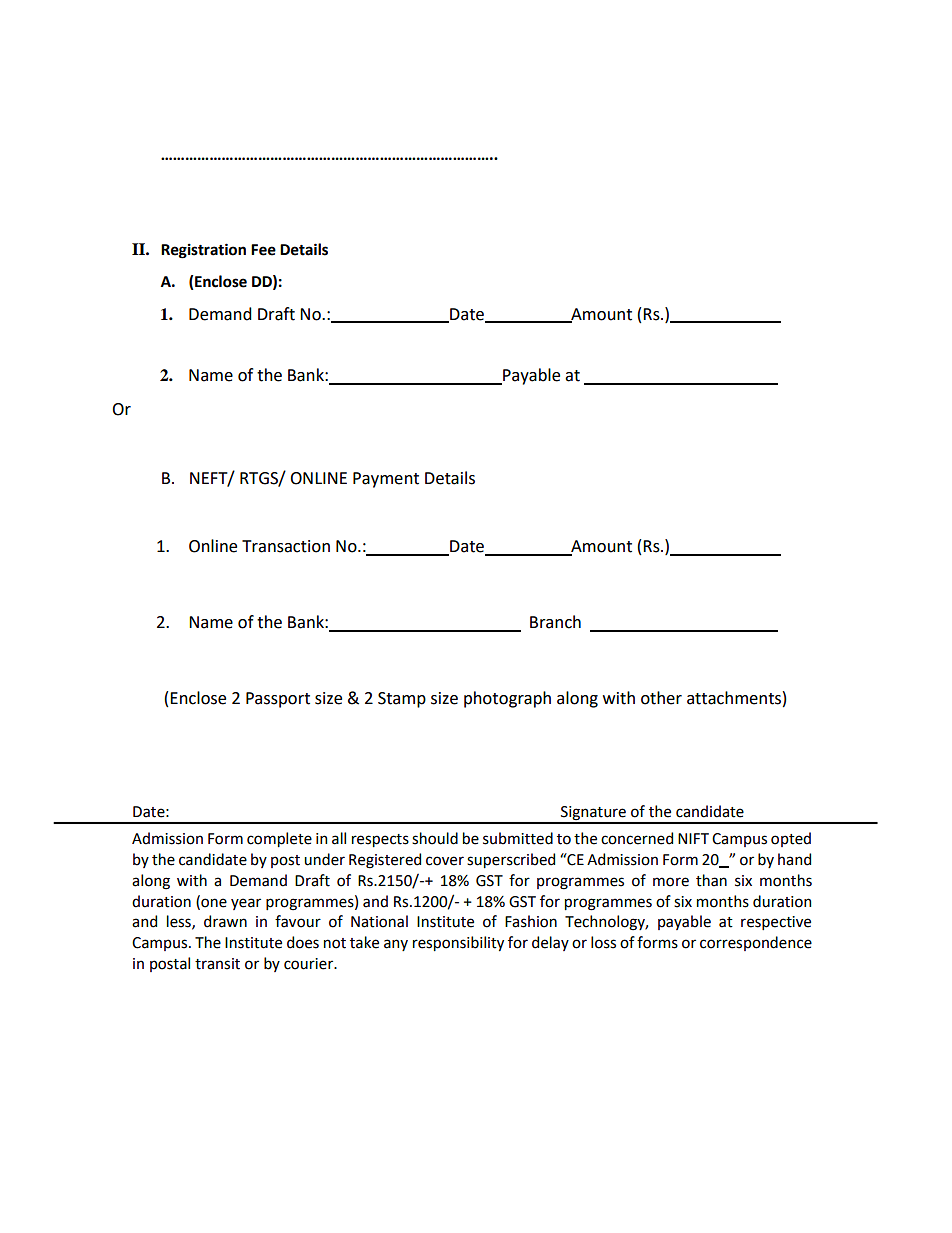 The image size is (952, 1233). Describe the element at coordinates (555, 622) in the screenshot. I see `Branch` at that location.
